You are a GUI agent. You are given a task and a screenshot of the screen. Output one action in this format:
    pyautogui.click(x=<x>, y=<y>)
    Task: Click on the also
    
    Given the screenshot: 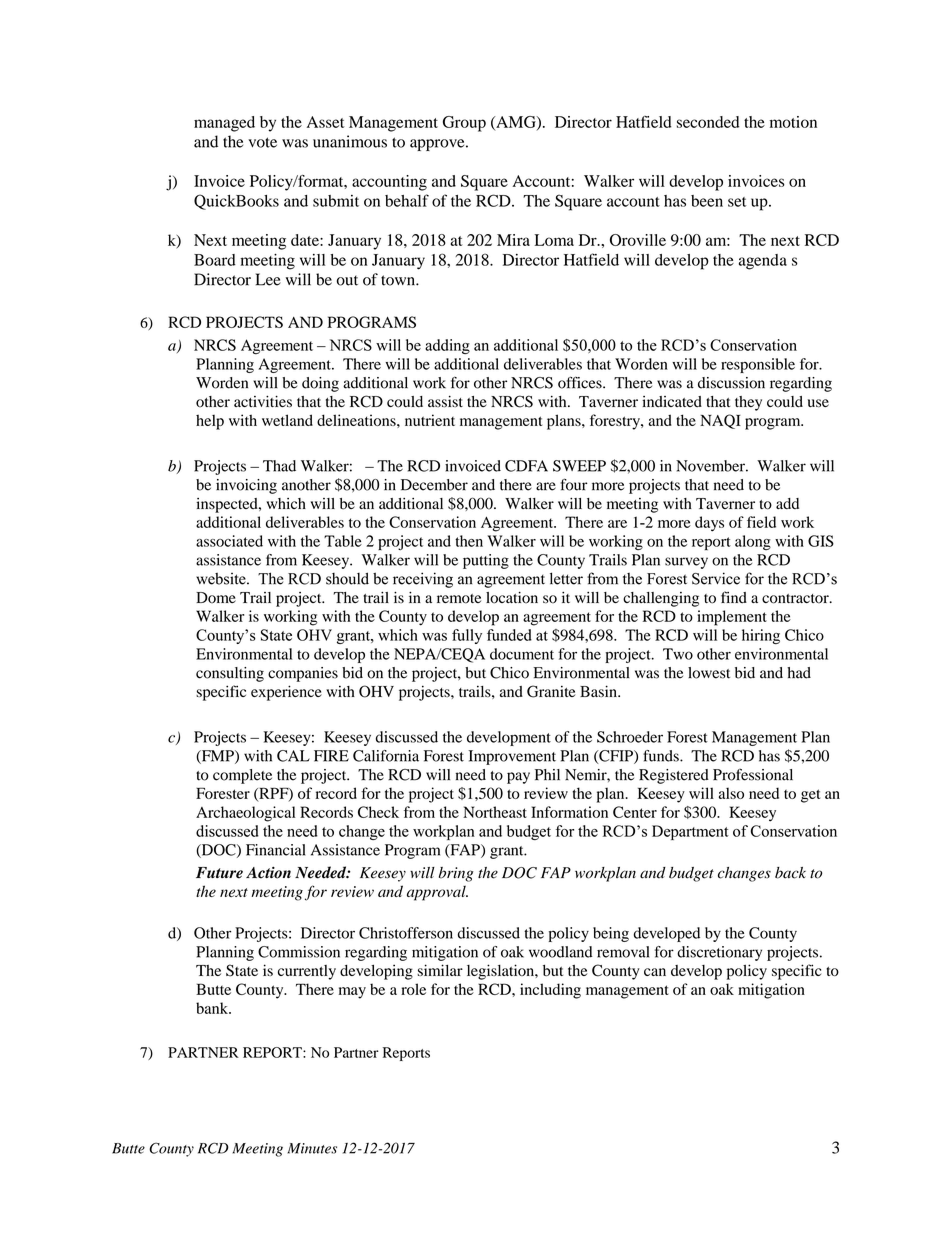 What is the action you would take?
    pyautogui.click(x=731, y=793)
